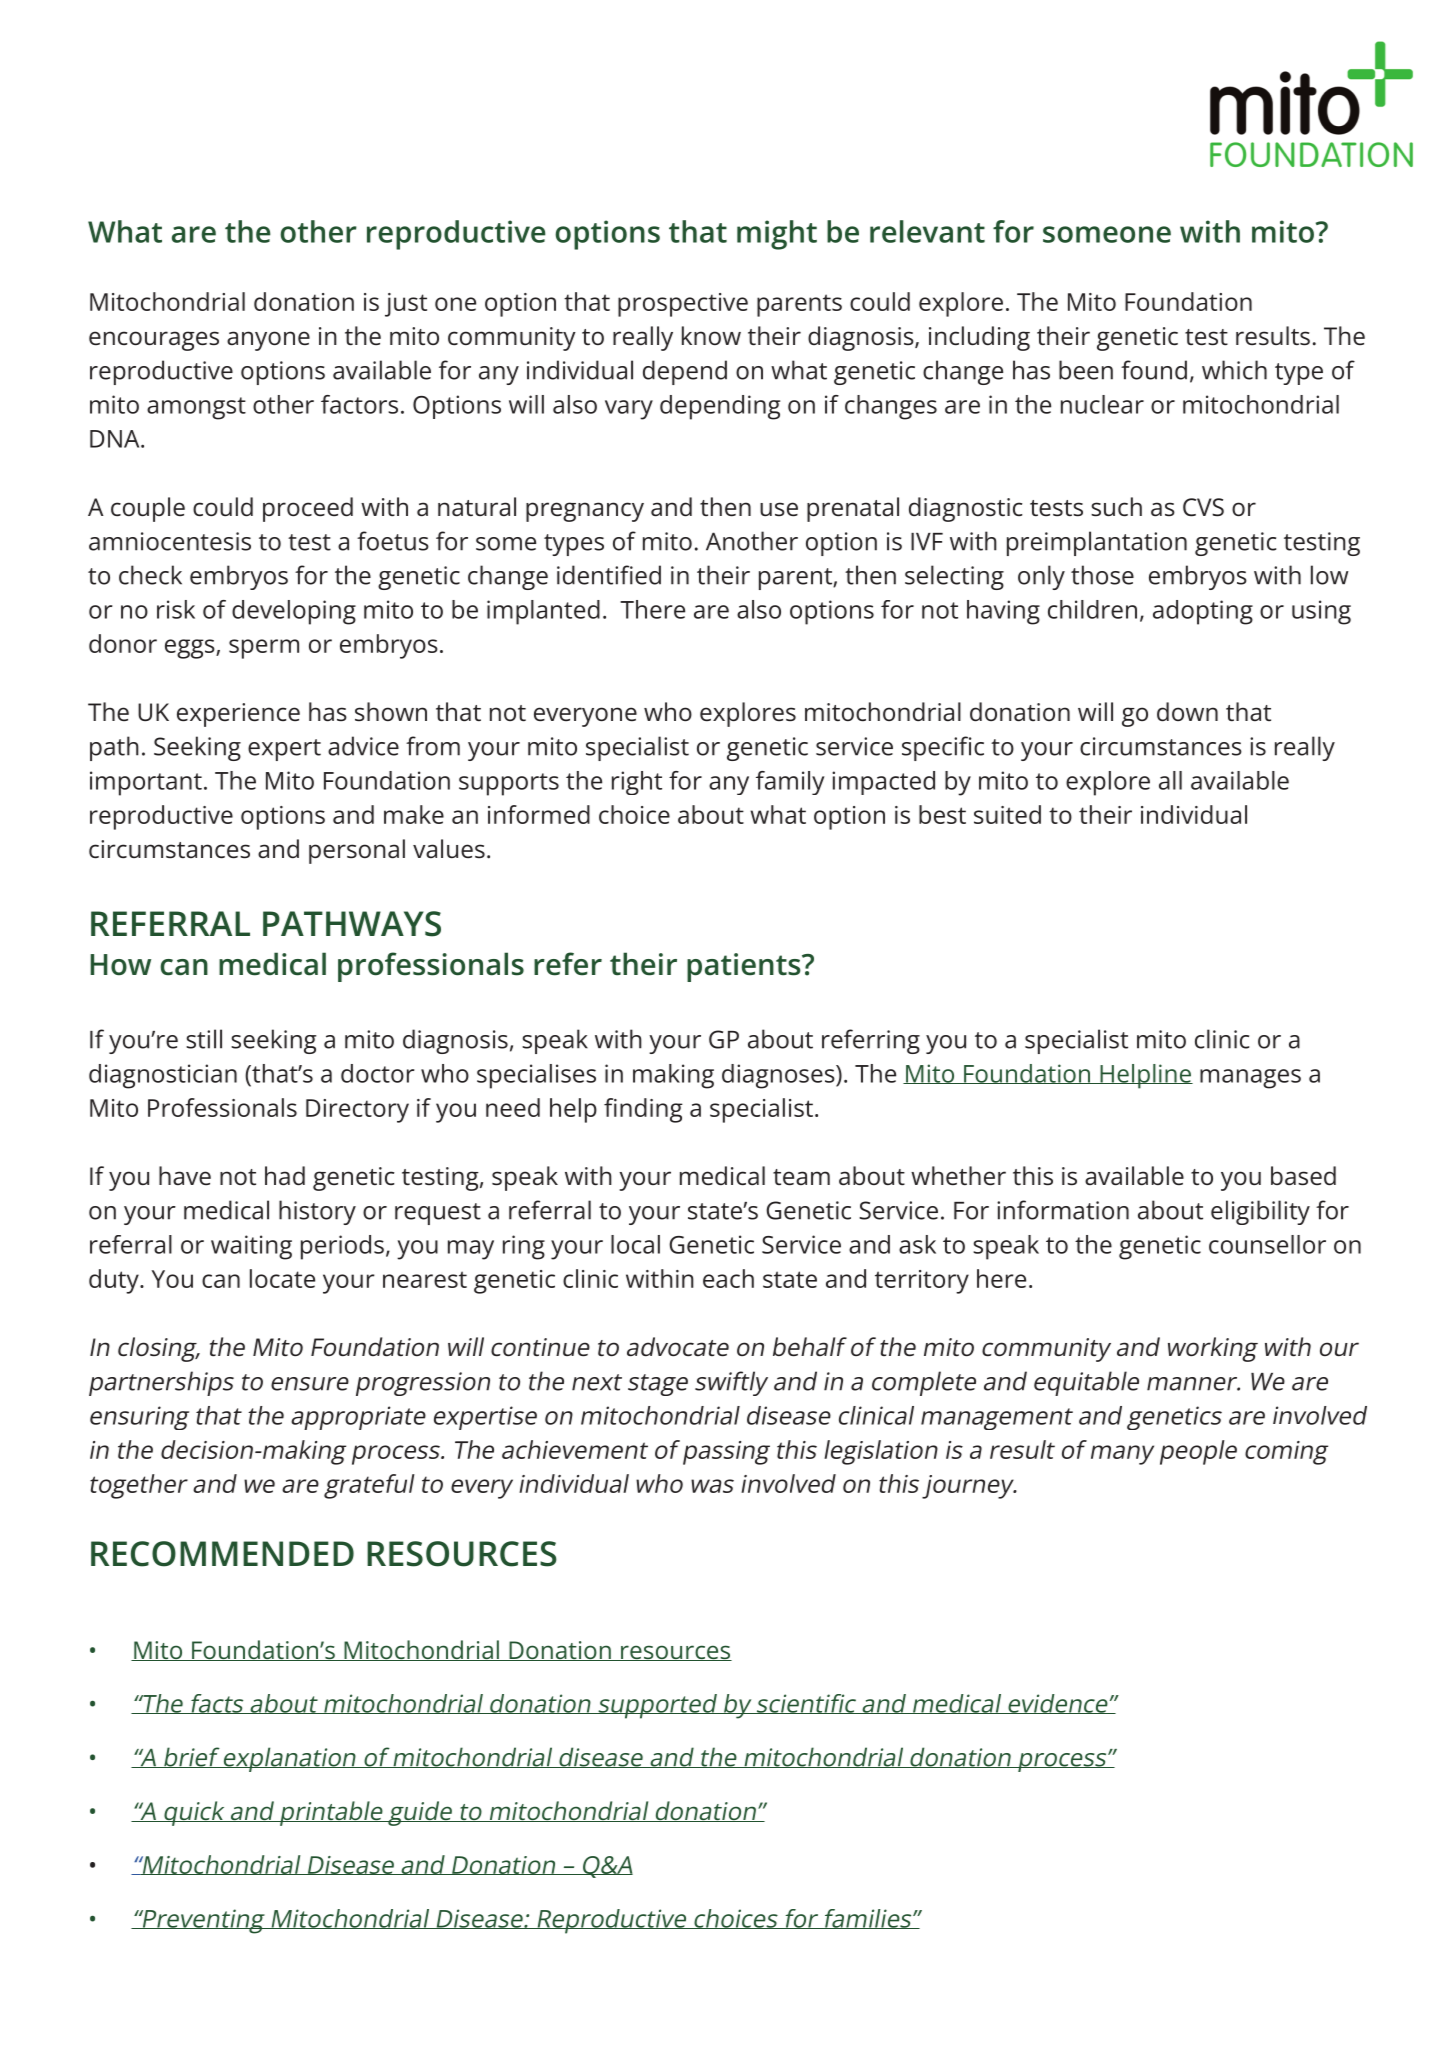 This screenshot has width=1454, height=2056. What do you see at coordinates (1203, 612) in the screenshot?
I see `adopting` at bounding box center [1203, 612].
